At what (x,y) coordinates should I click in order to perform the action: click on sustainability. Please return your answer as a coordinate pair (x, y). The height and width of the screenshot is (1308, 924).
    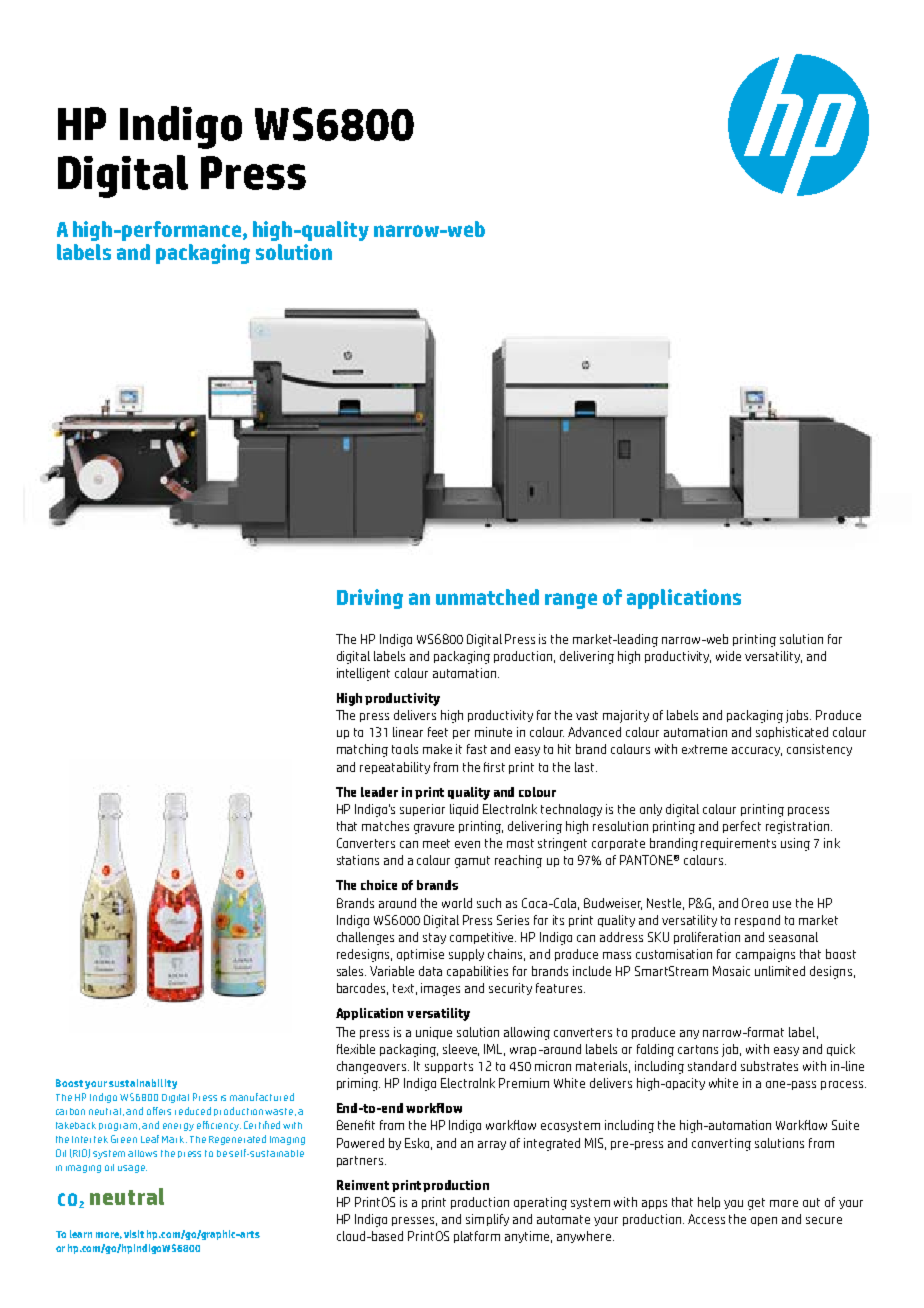
    Looking at the image, I should click on (143, 1084).
